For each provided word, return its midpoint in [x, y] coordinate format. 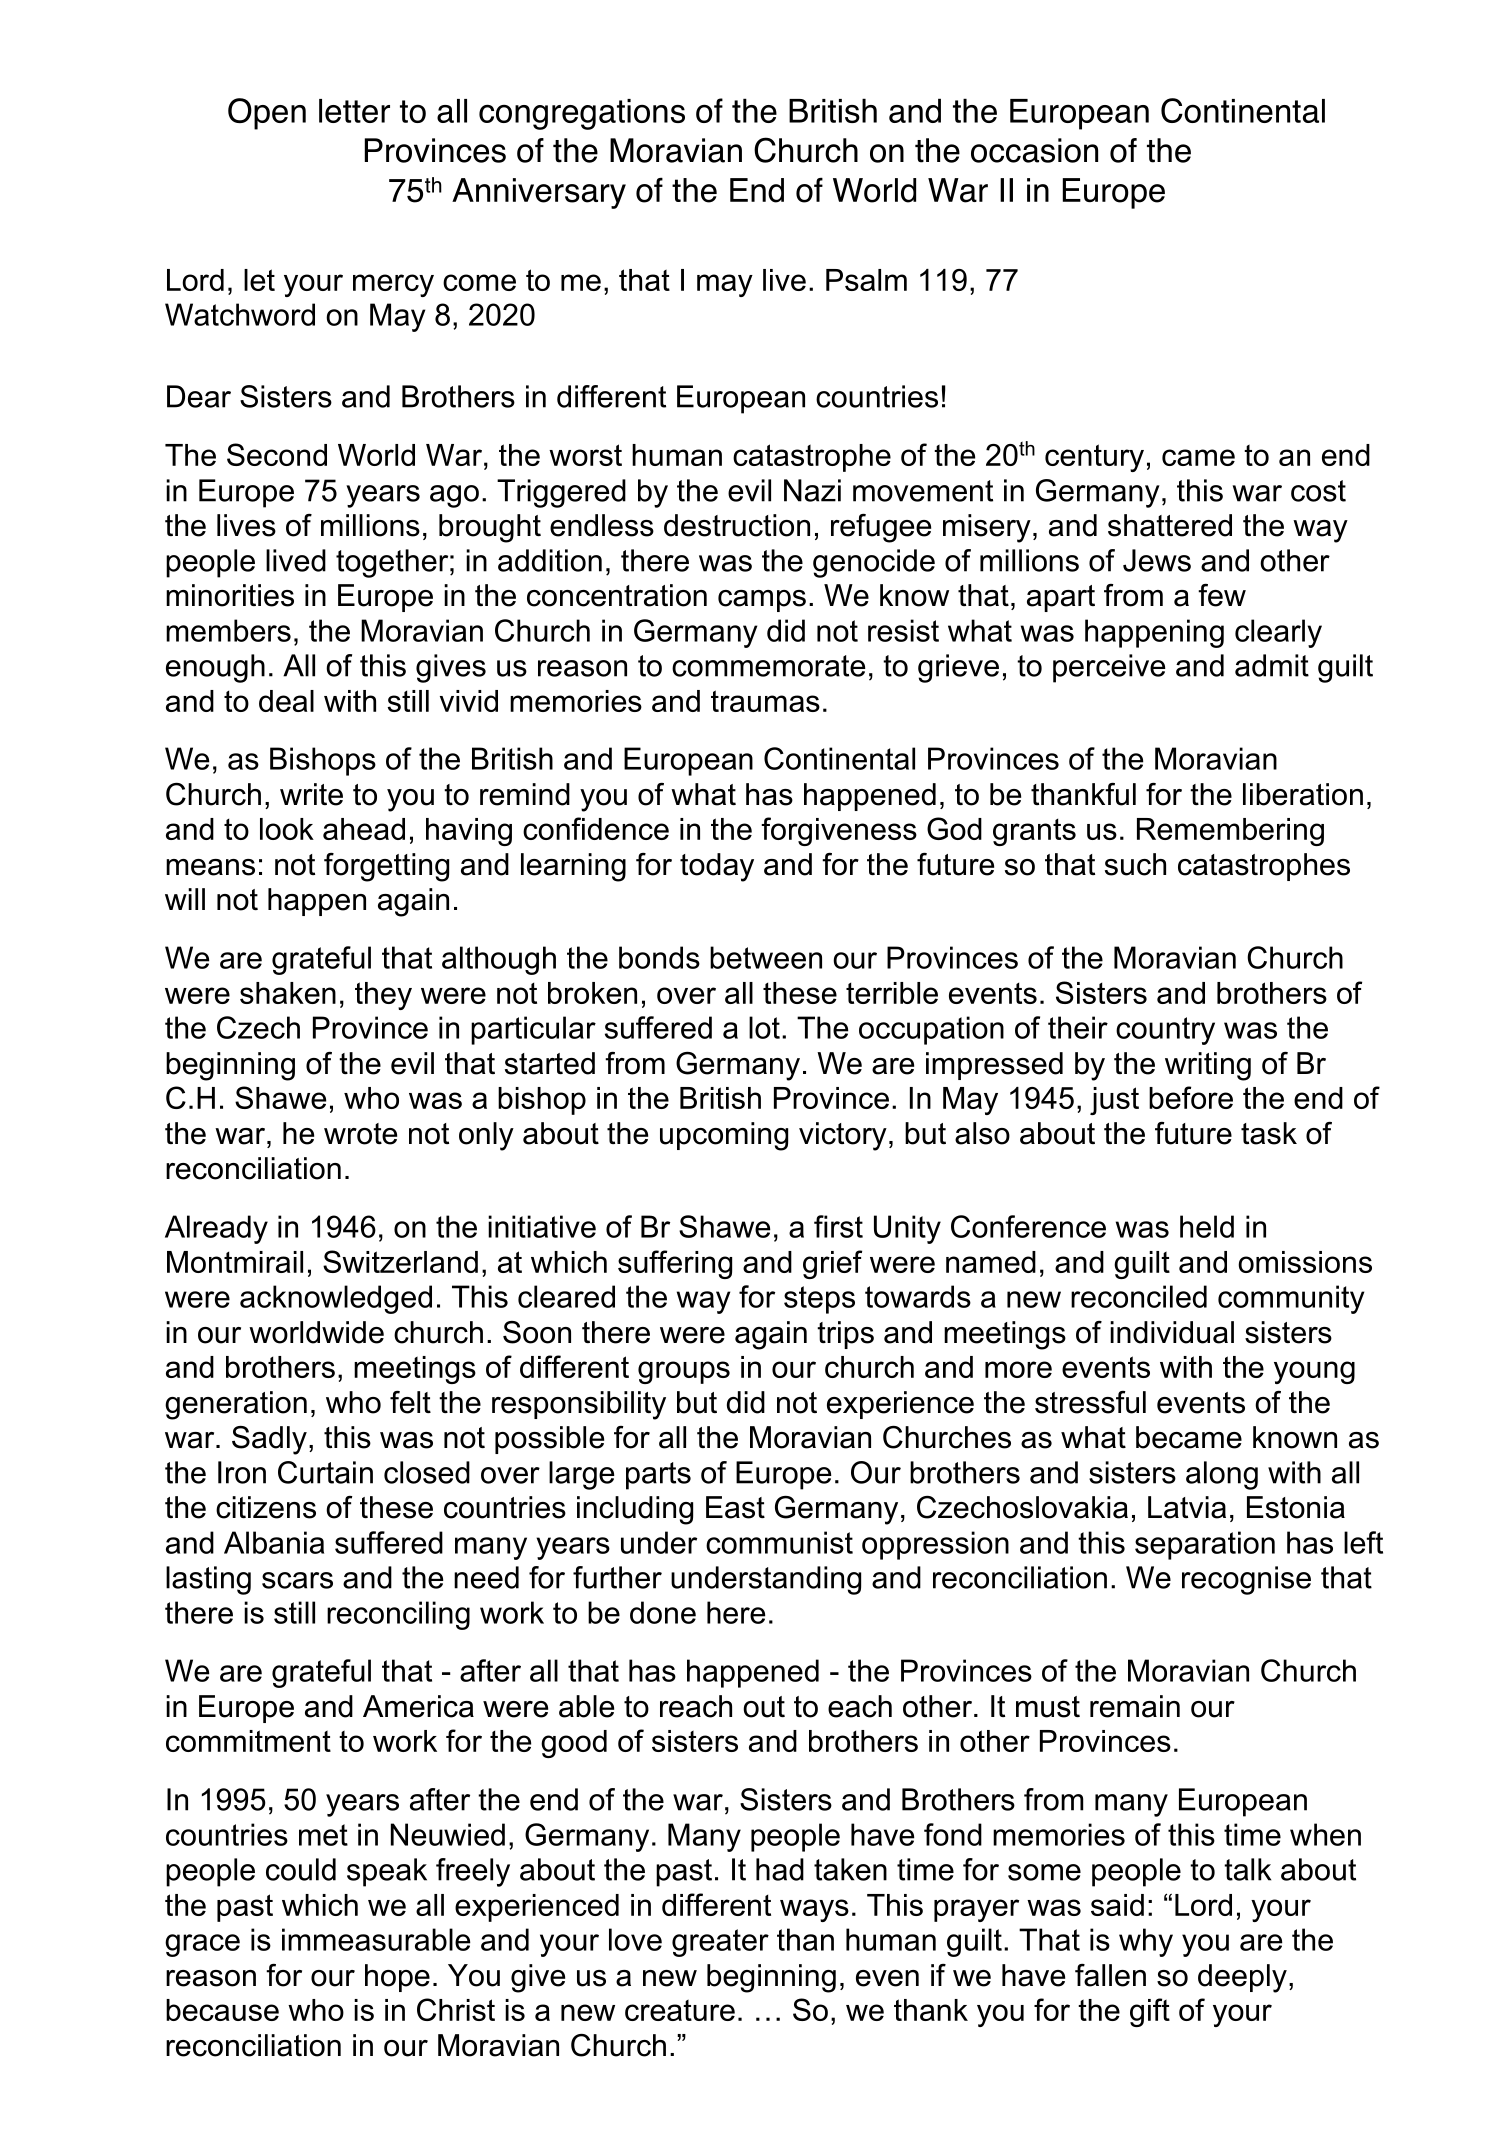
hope [397, 1978]
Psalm [866, 280]
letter [354, 111]
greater [720, 1943]
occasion [1034, 150]
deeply [1242, 1978]
